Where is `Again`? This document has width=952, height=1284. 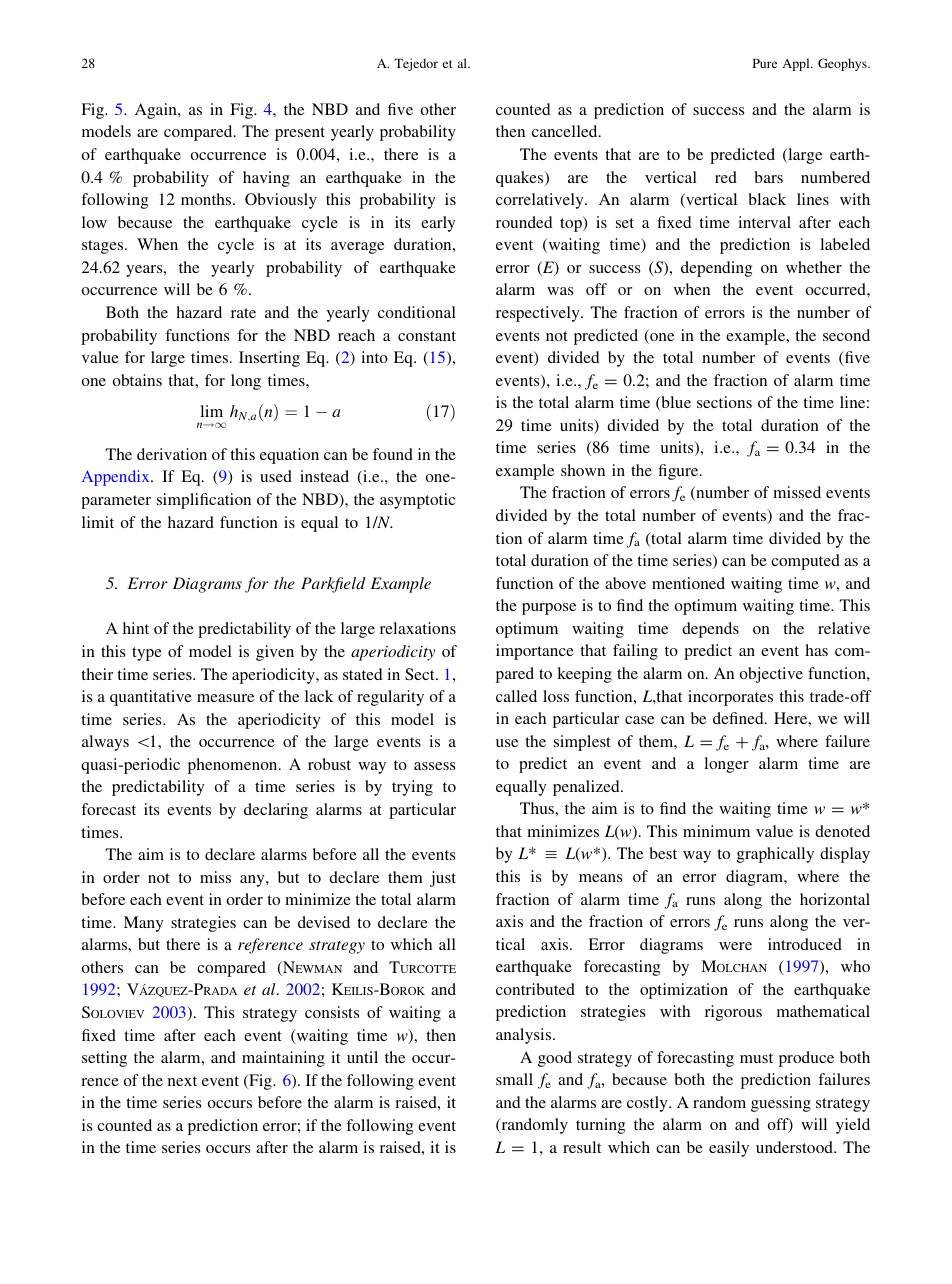
Again is located at coordinates (157, 111).
